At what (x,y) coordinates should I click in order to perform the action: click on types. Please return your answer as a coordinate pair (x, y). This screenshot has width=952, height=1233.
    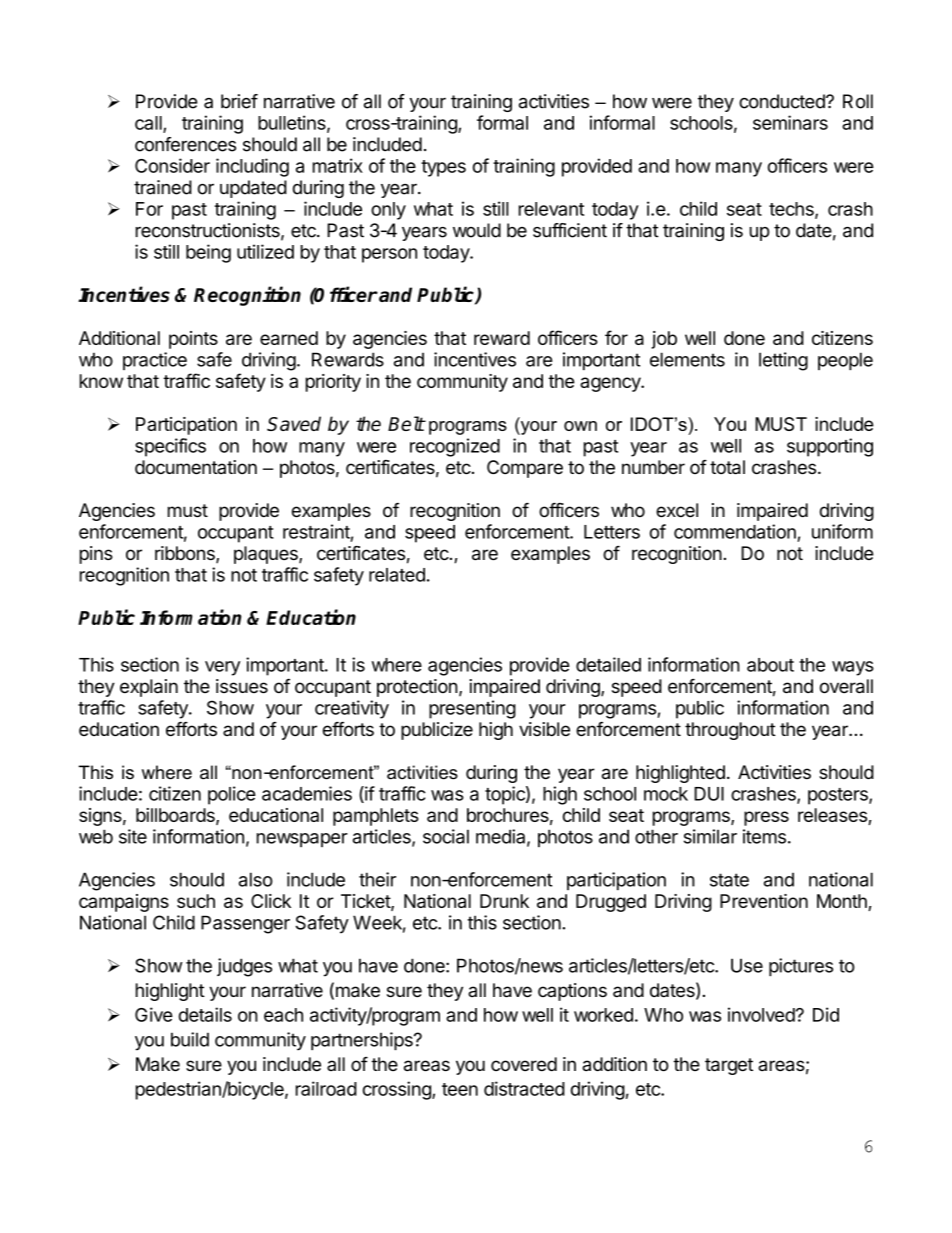
    Looking at the image, I should click on (443, 168).
